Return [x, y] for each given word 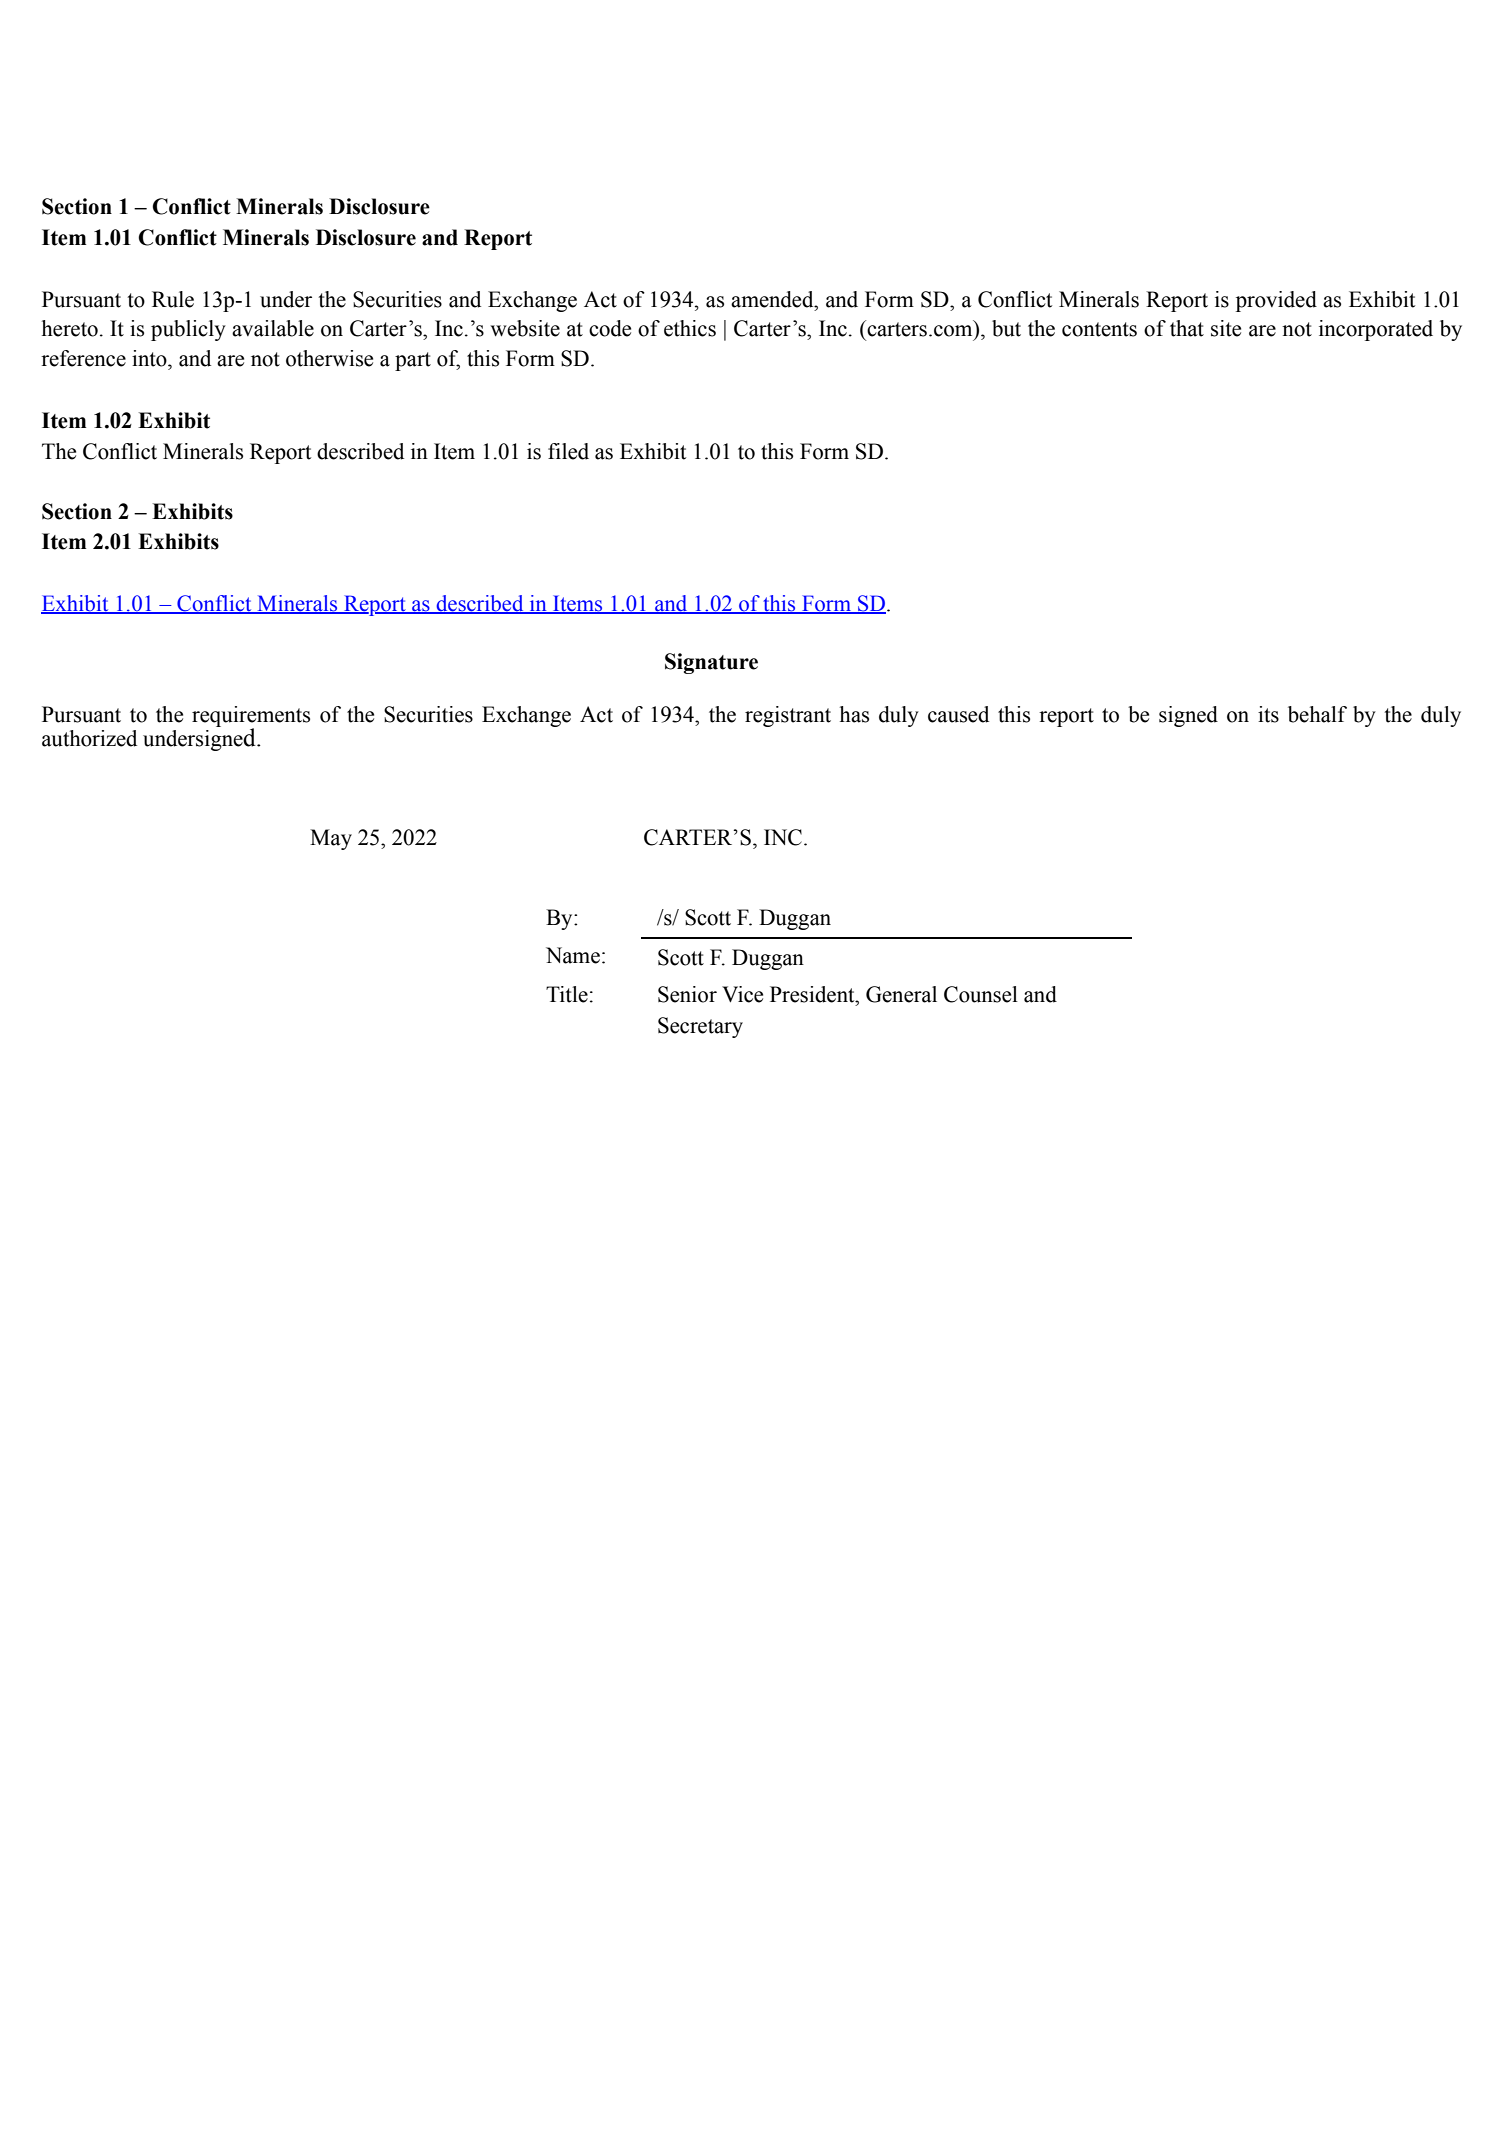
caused [958, 714]
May [331, 839]
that [1187, 328]
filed [568, 451]
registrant [788, 716]
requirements [251, 717]
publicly [188, 330]
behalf [1317, 714]
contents [1099, 329]
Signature [711, 663]
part [413, 361]
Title [567, 994]
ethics [690, 328]
